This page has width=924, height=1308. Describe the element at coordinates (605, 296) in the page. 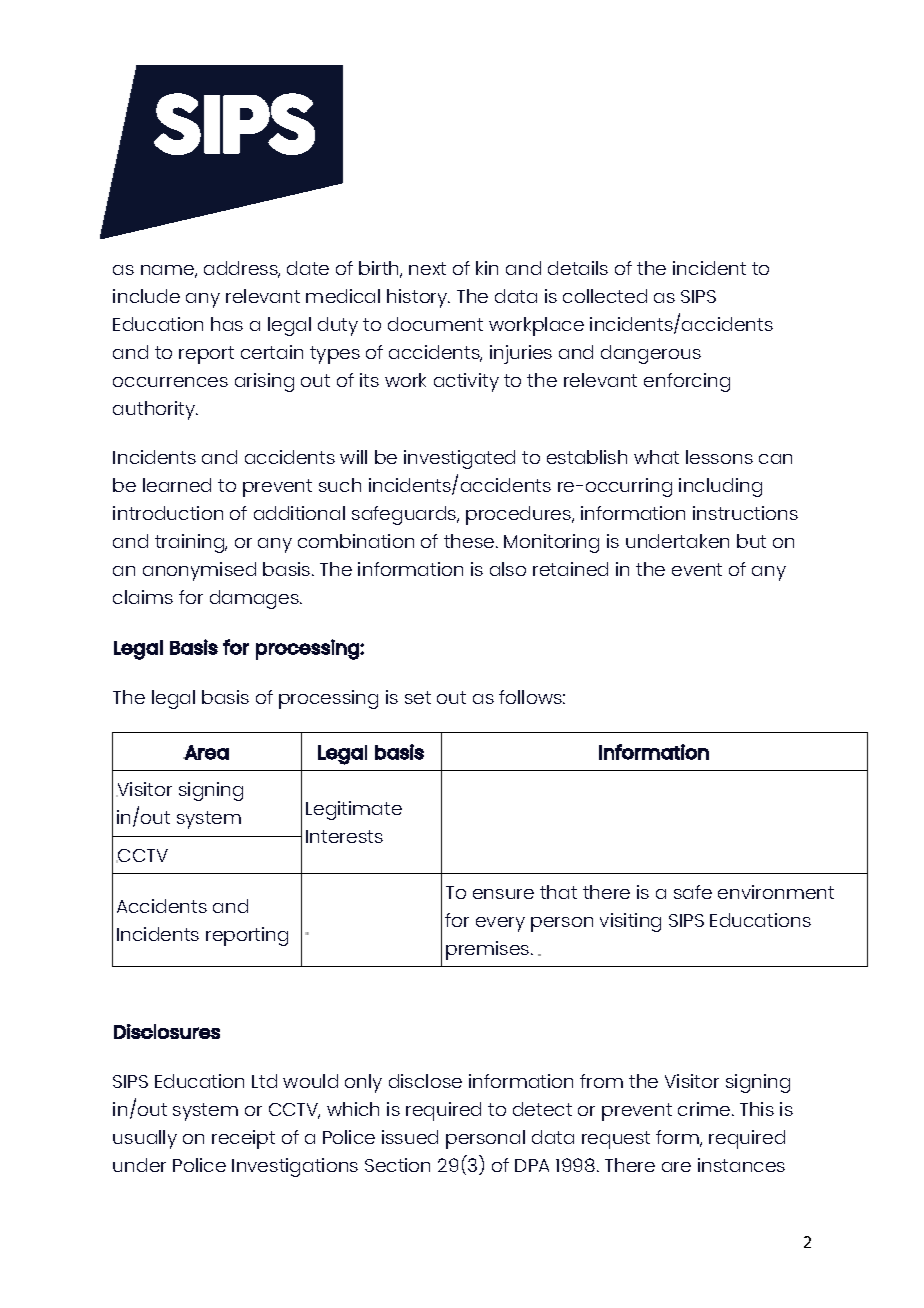

I see `collected` at that location.
